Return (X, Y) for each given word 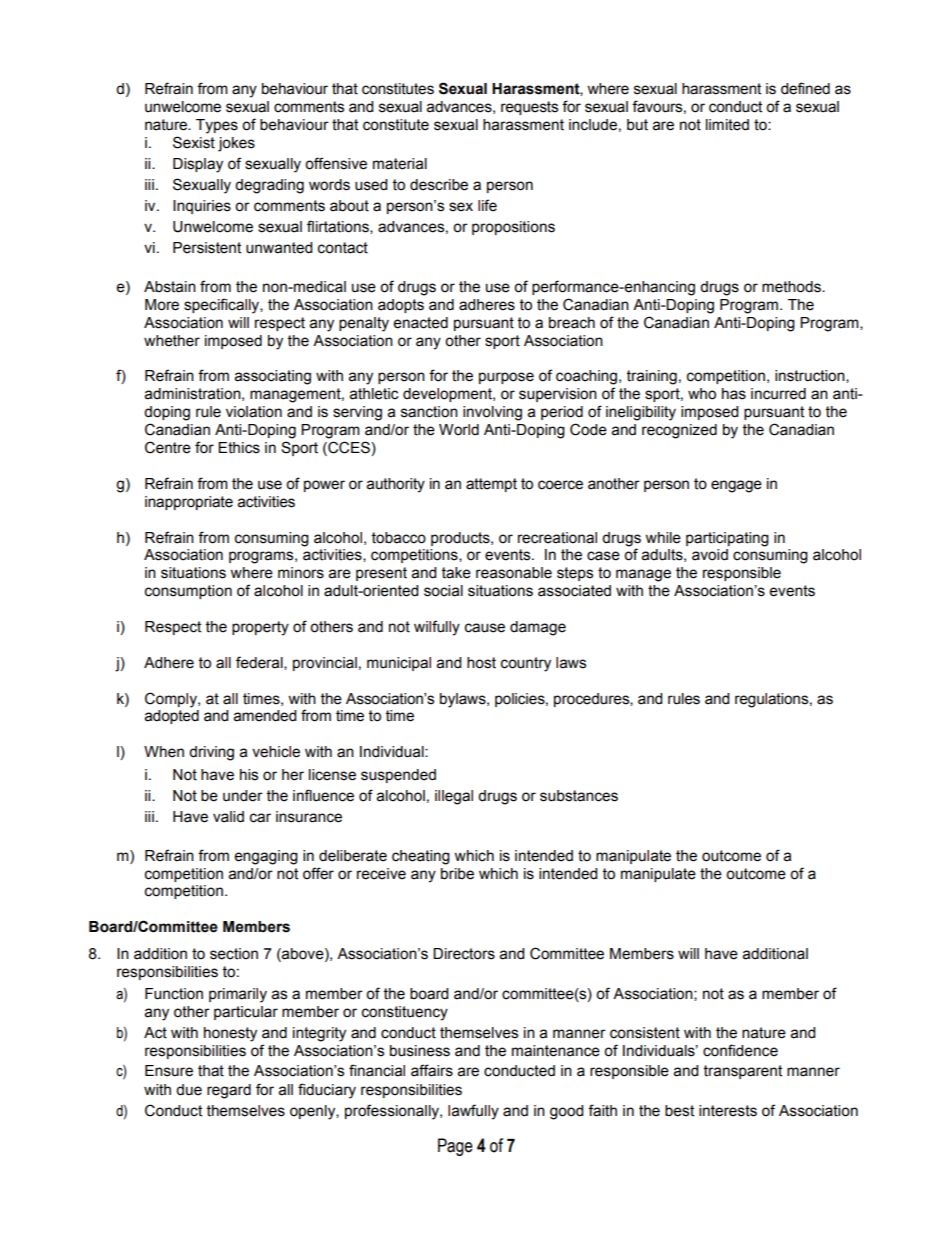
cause (485, 628)
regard (229, 1091)
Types (217, 126)
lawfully (473, 1112)
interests (728, 1111)
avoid (710, 555)
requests (529, 108)
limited (727, 125)
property (260, 628)
